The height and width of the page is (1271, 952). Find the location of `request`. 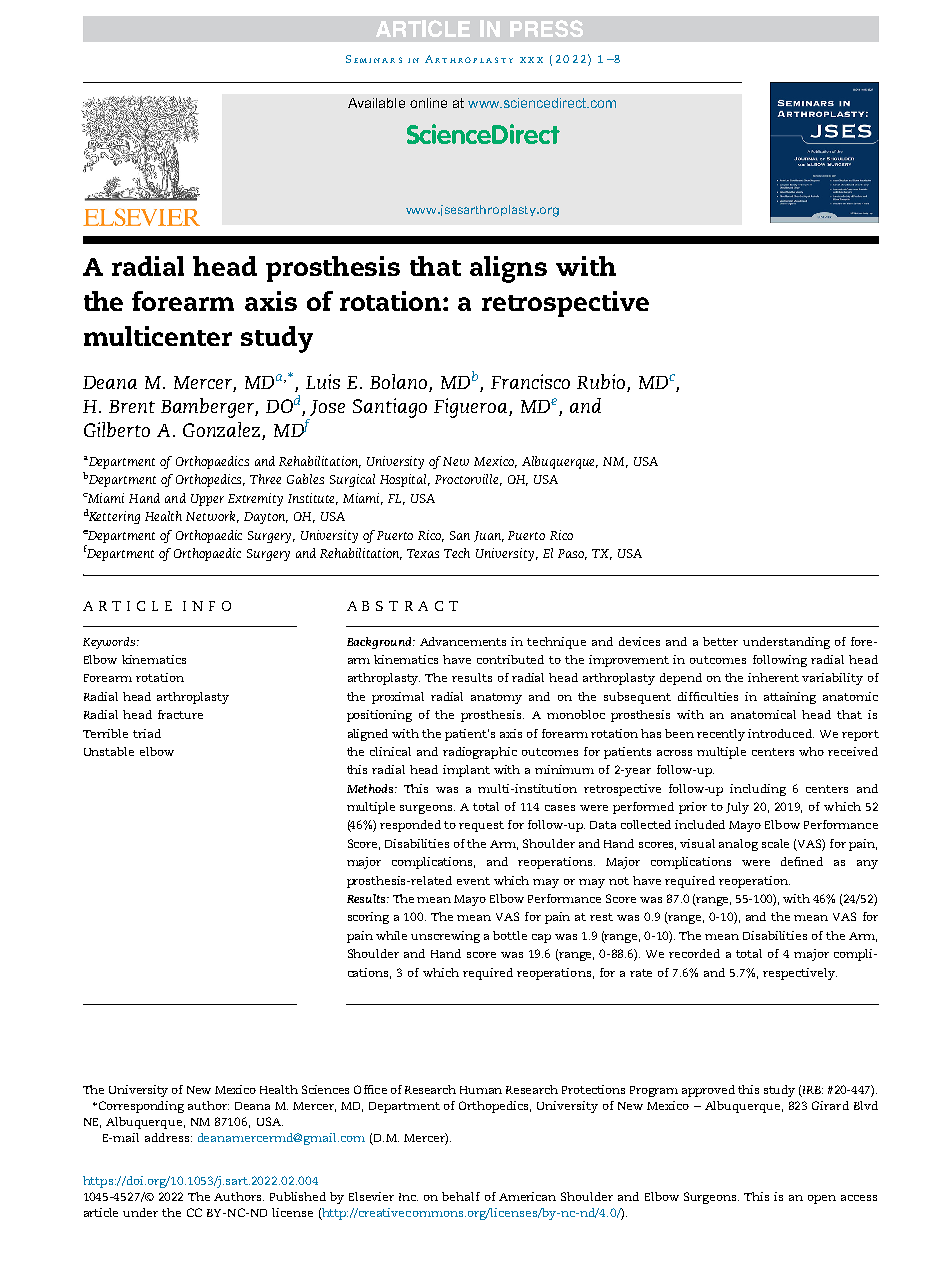

request is located at coordinates (481, 826).
